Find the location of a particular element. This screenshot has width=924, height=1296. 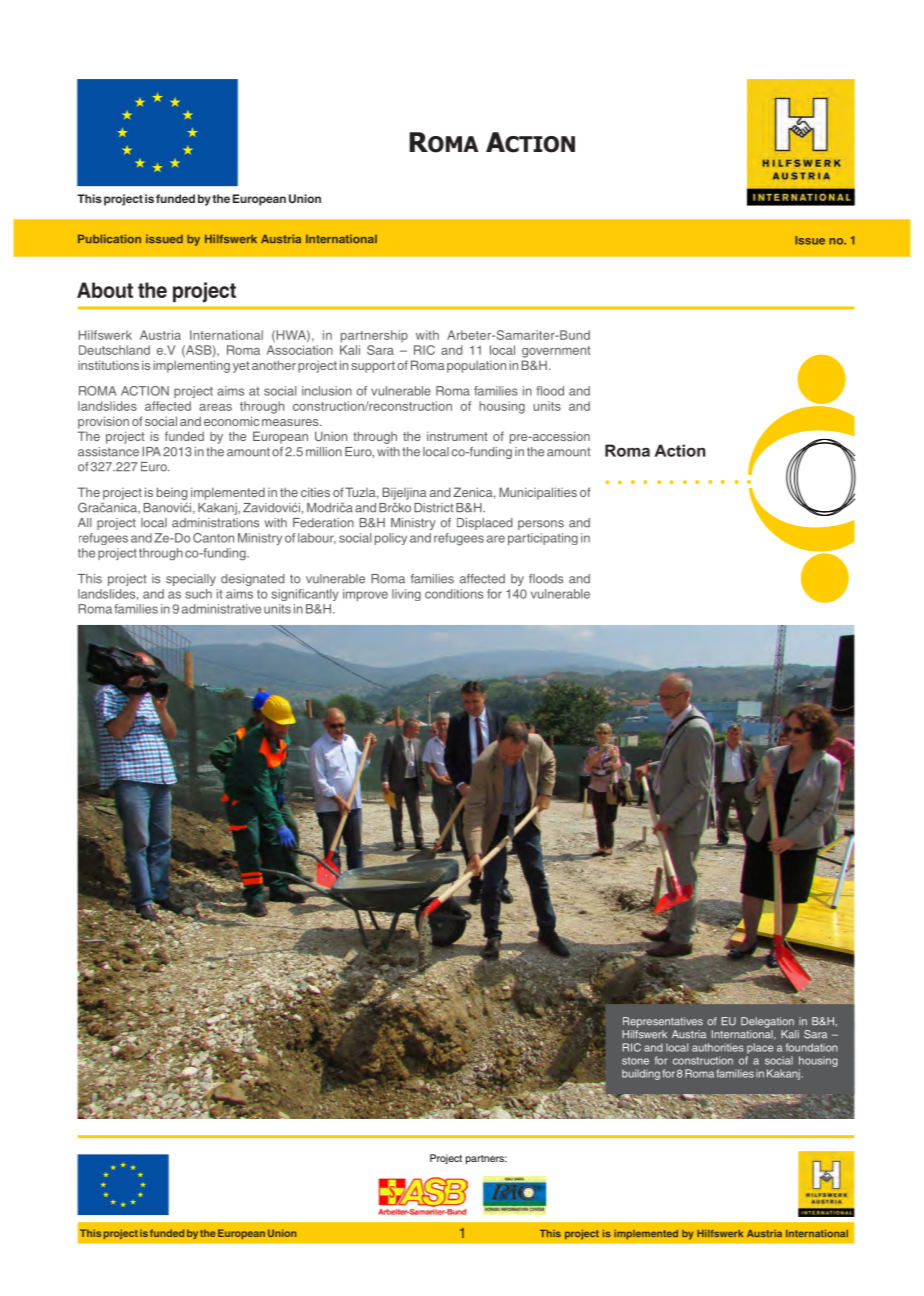

instrument is located at coordinates (457, 436).
